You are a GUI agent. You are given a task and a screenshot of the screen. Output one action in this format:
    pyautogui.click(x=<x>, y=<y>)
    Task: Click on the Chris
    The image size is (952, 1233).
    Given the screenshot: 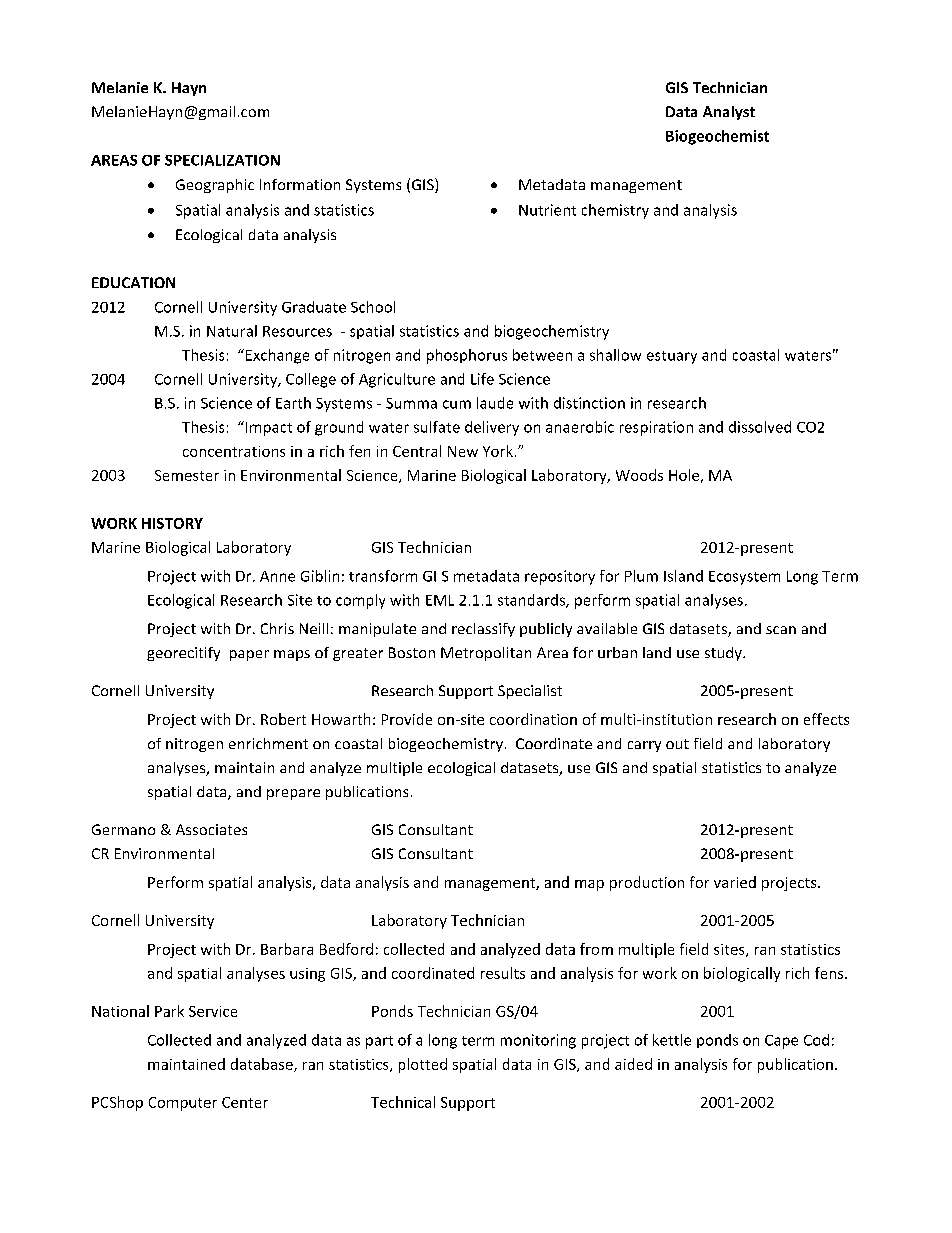 What is the action you would take?
    pyautogui.click(x=277, y=628)
